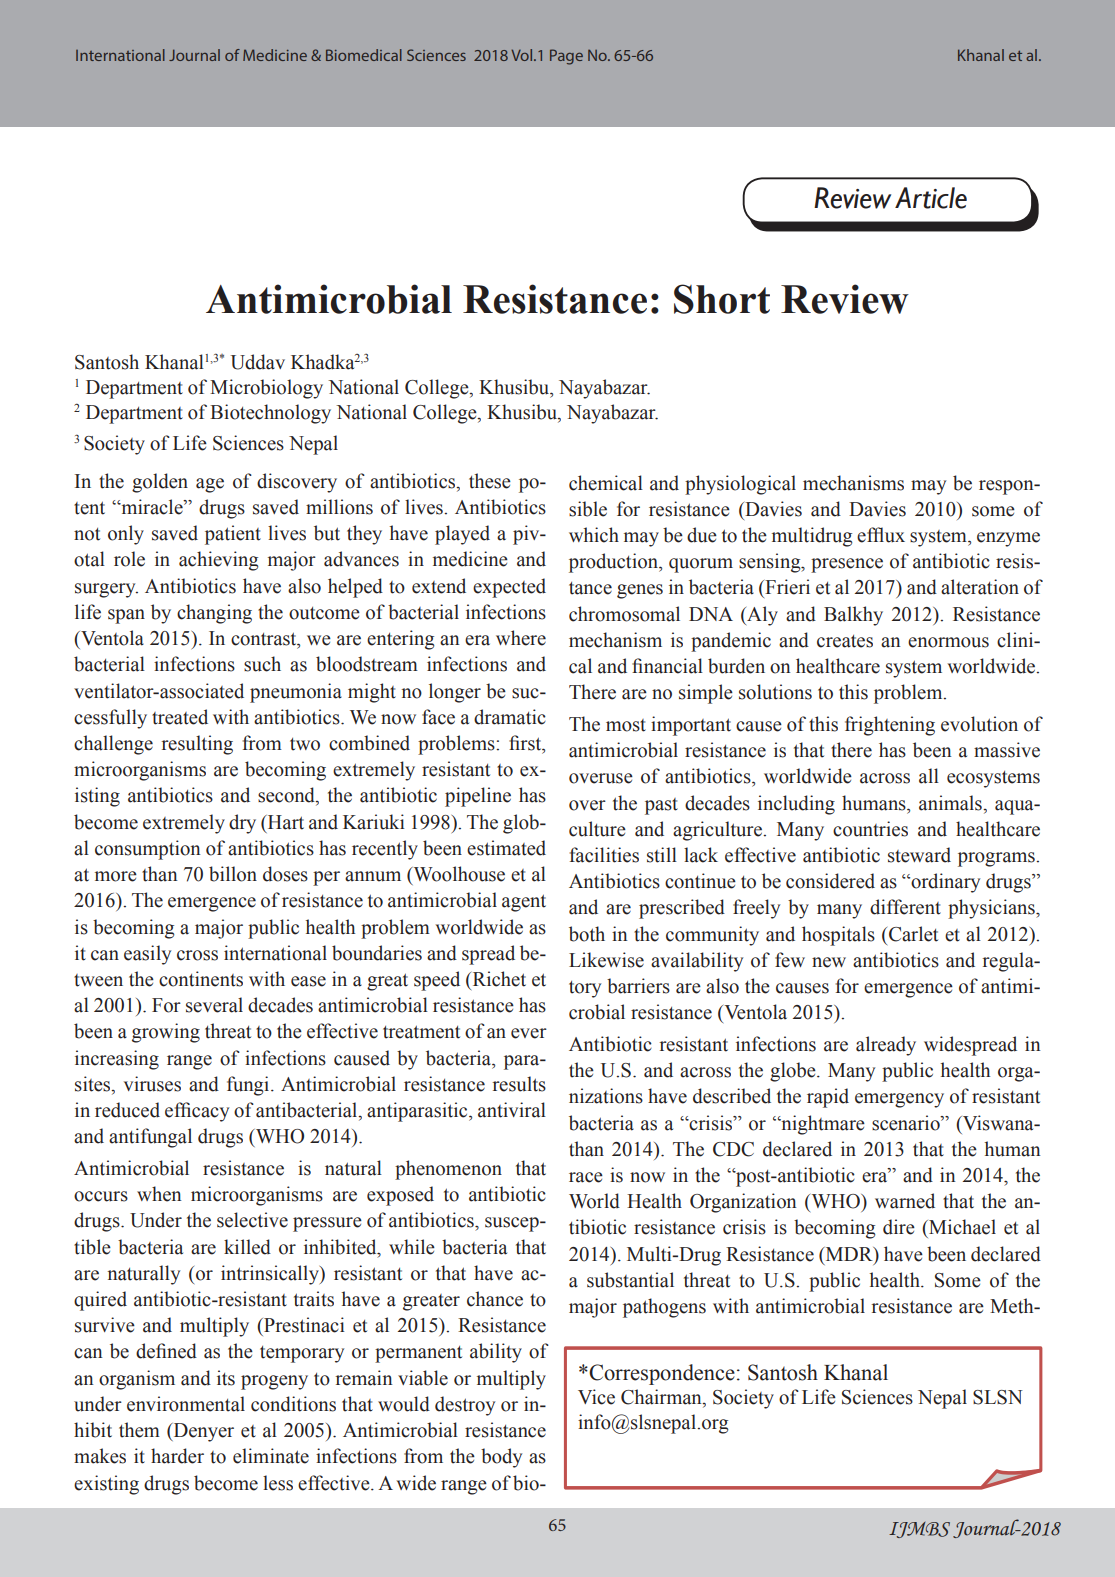  I want to click on antiviral, so click(512, 1110).
